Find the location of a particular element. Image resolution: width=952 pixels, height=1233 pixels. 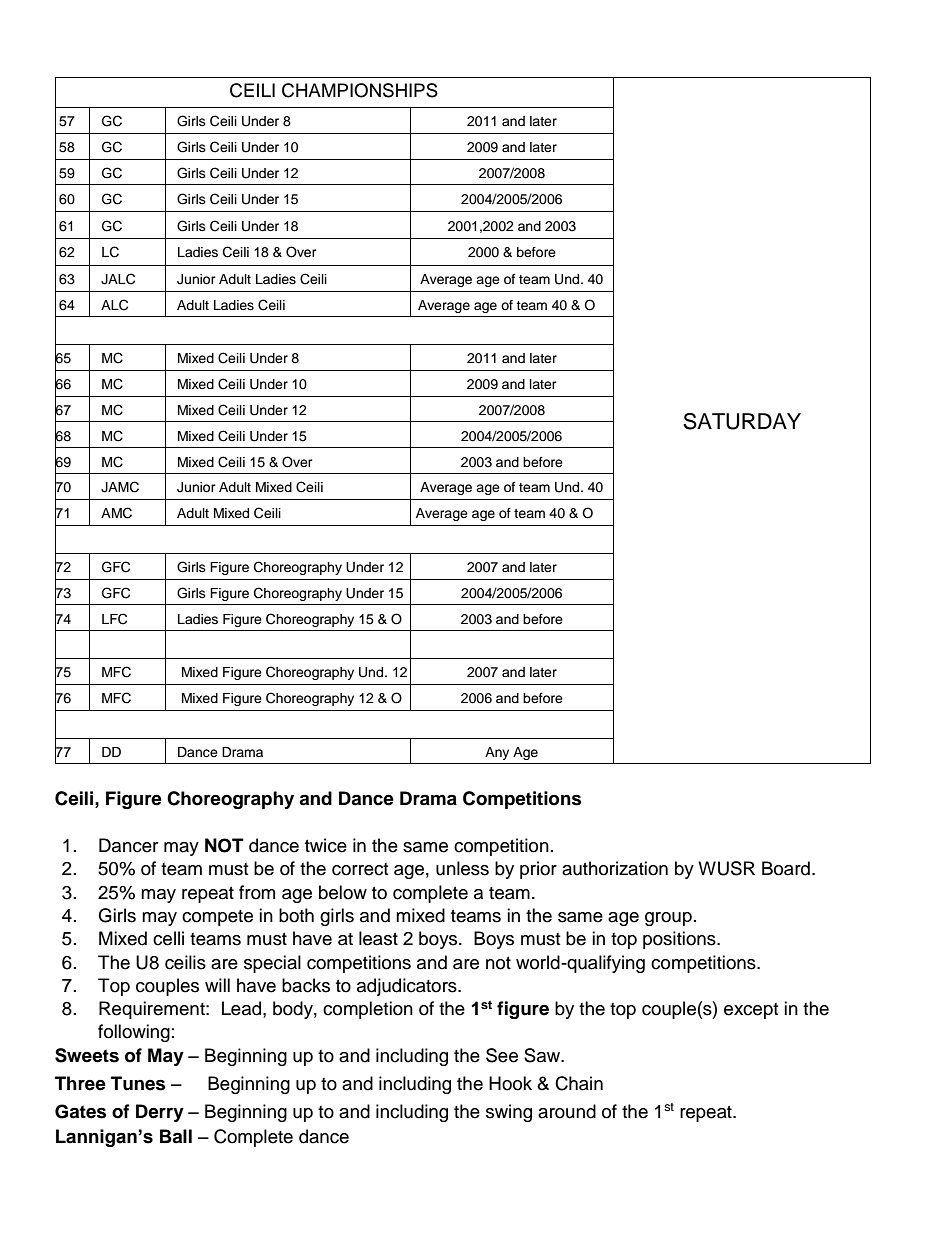

correct is located at coordinates (360, 869).
